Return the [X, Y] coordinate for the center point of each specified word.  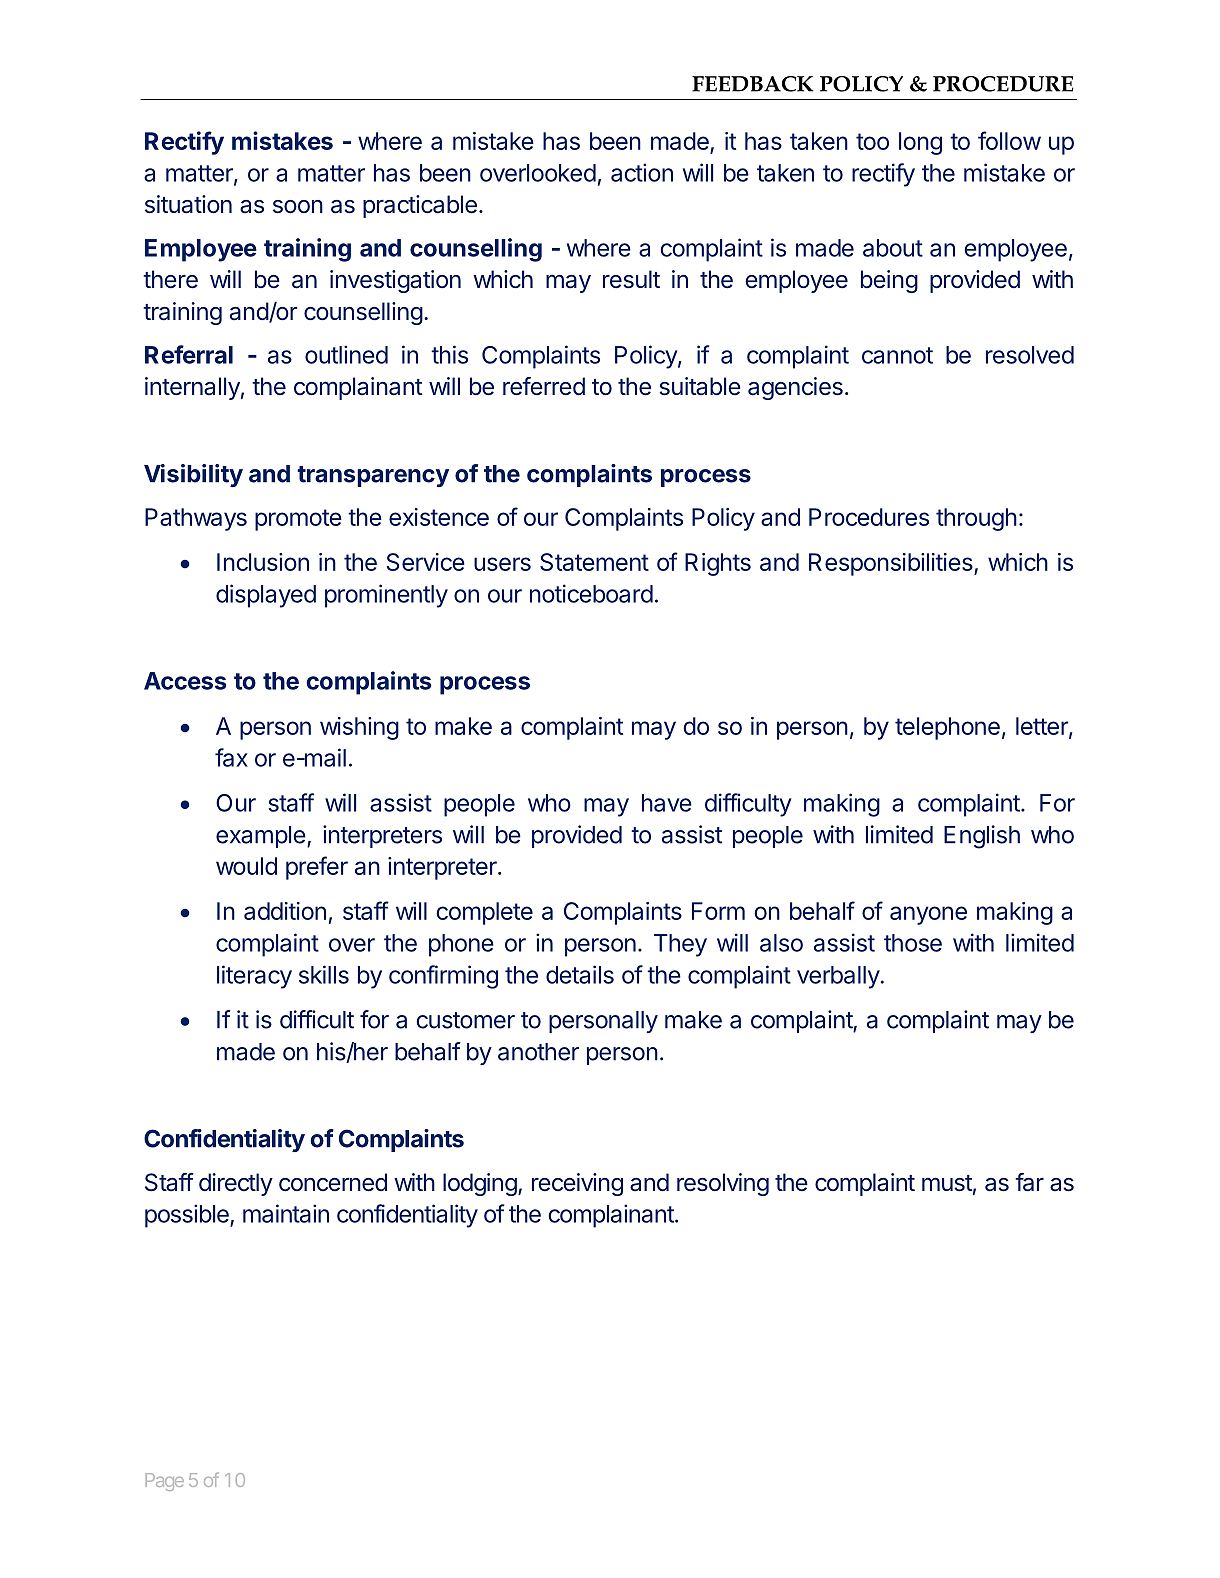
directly [236, 1184]
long [920, 143]
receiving [577, 1184]
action [642, 172]
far [1029, 1182]
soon [298, 207]
